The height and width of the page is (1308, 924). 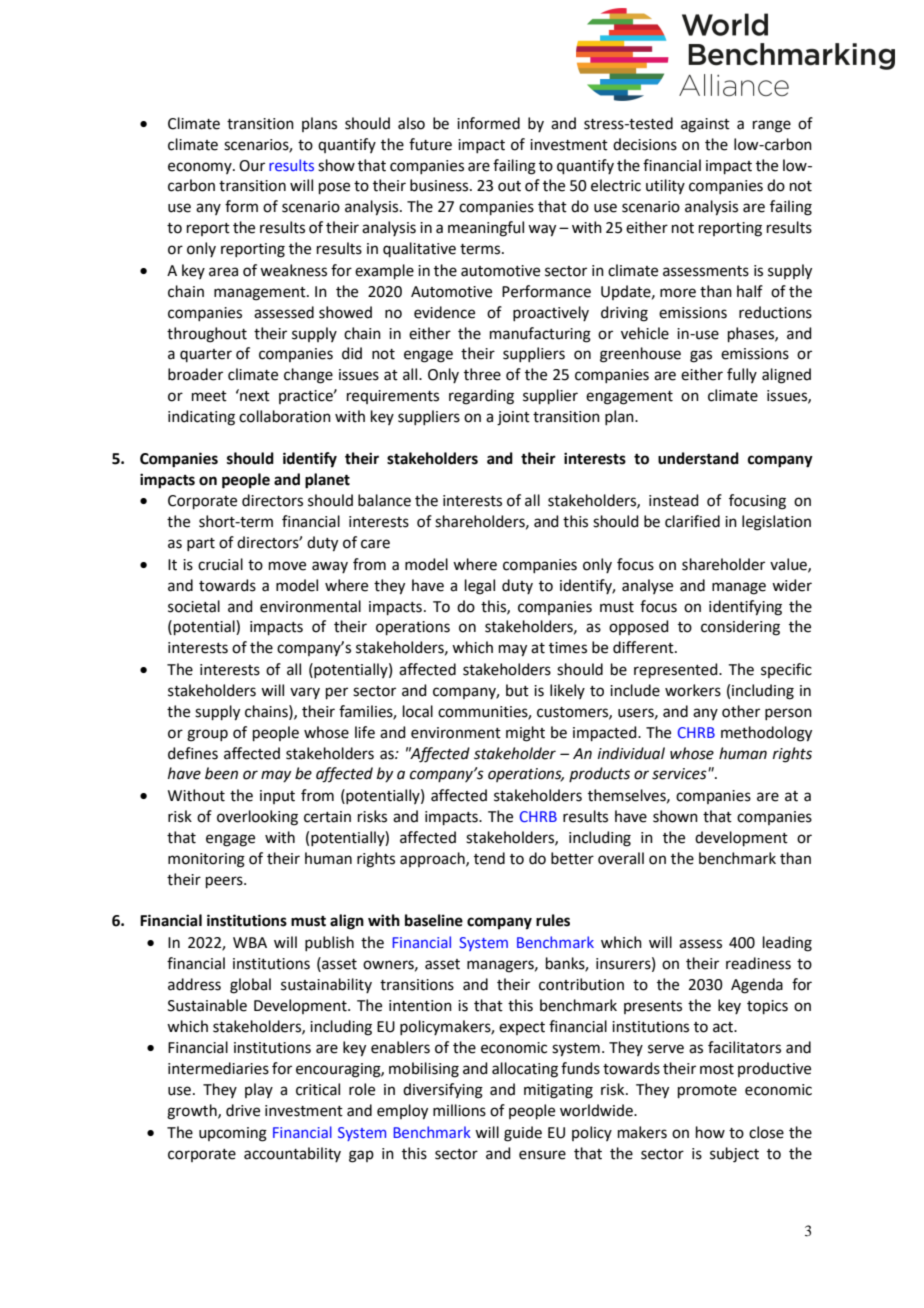 I want to click on drive, so click(x=243, y=1110).
